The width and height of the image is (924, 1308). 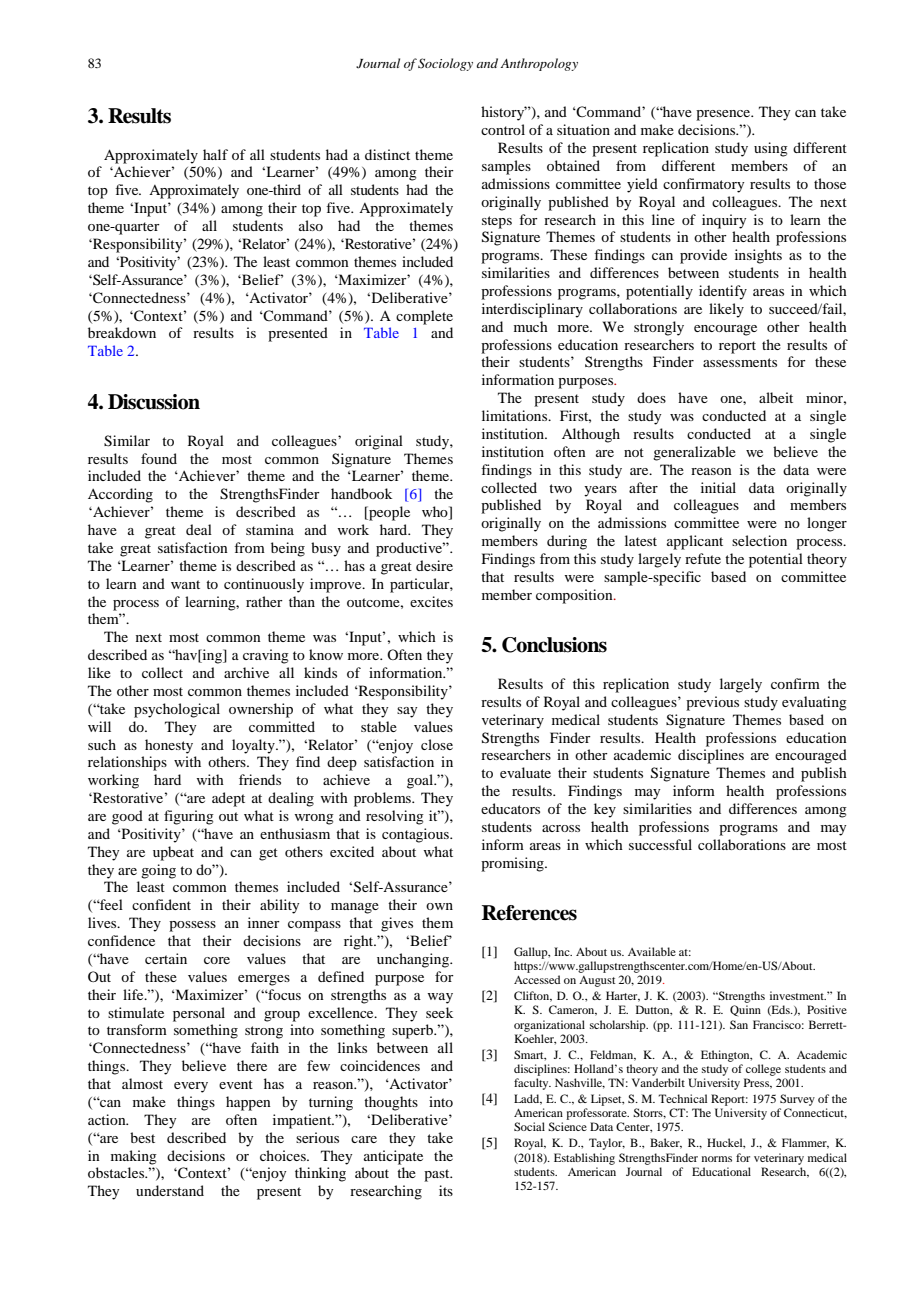 What do you see at coordinates (215, 154) in the image?
I see `half` at bounding box center [215, 154].
